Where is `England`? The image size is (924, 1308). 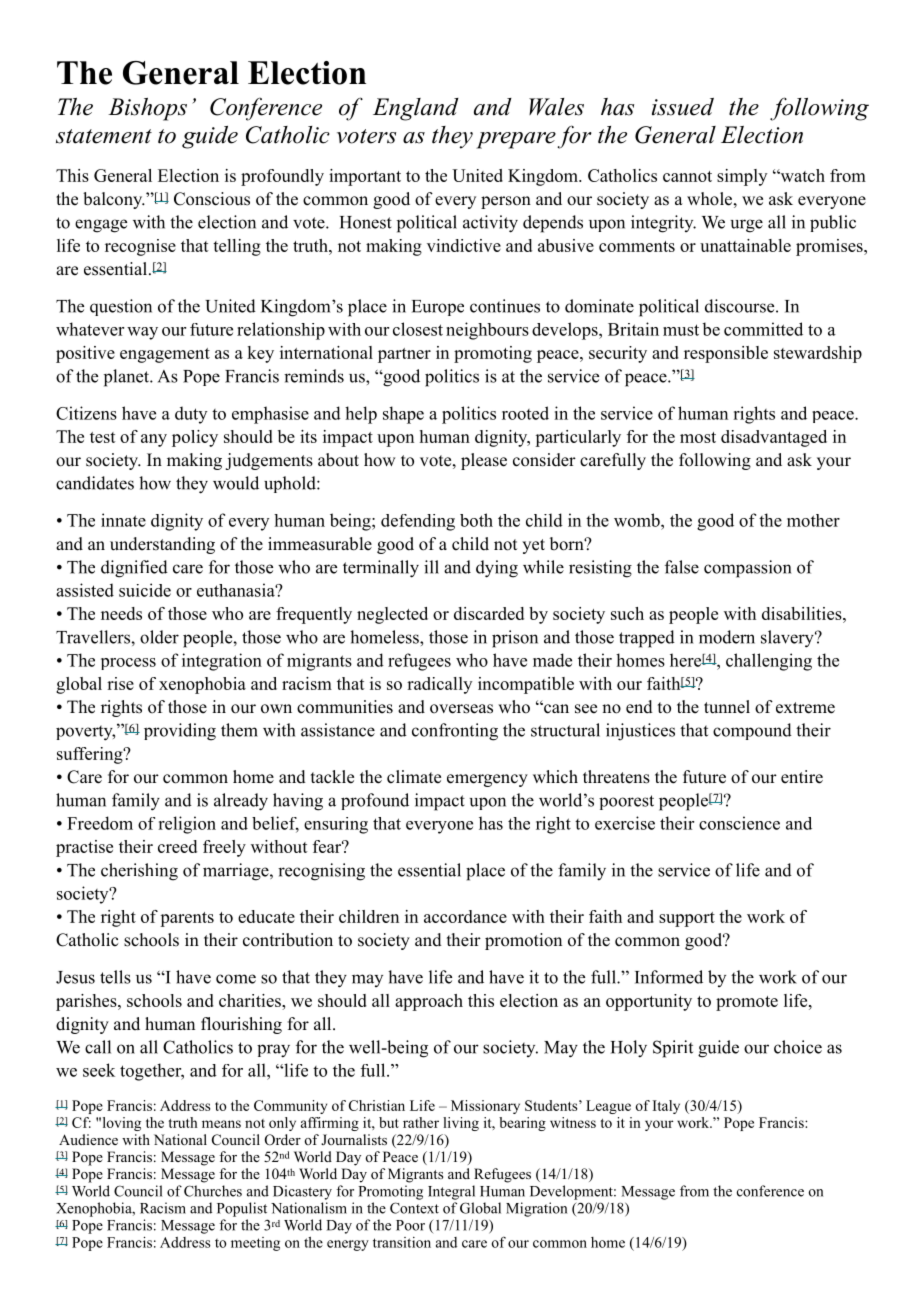
England is located at coordinates (416, 109).
